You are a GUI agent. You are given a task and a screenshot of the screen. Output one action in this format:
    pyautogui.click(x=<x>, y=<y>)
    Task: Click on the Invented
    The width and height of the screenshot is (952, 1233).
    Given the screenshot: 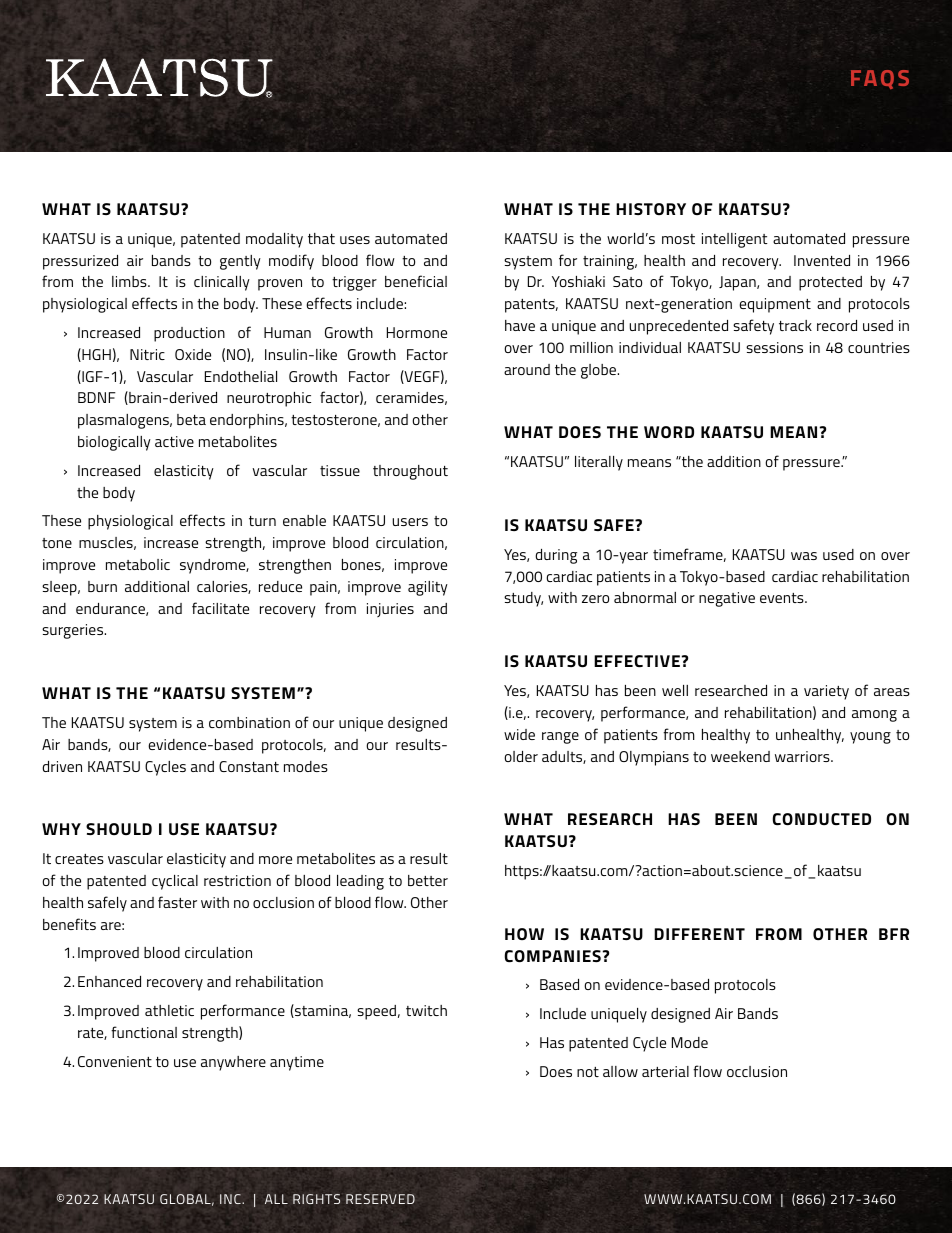 What is the action you would take?
    pyautogui.click(x=822, y=260)
